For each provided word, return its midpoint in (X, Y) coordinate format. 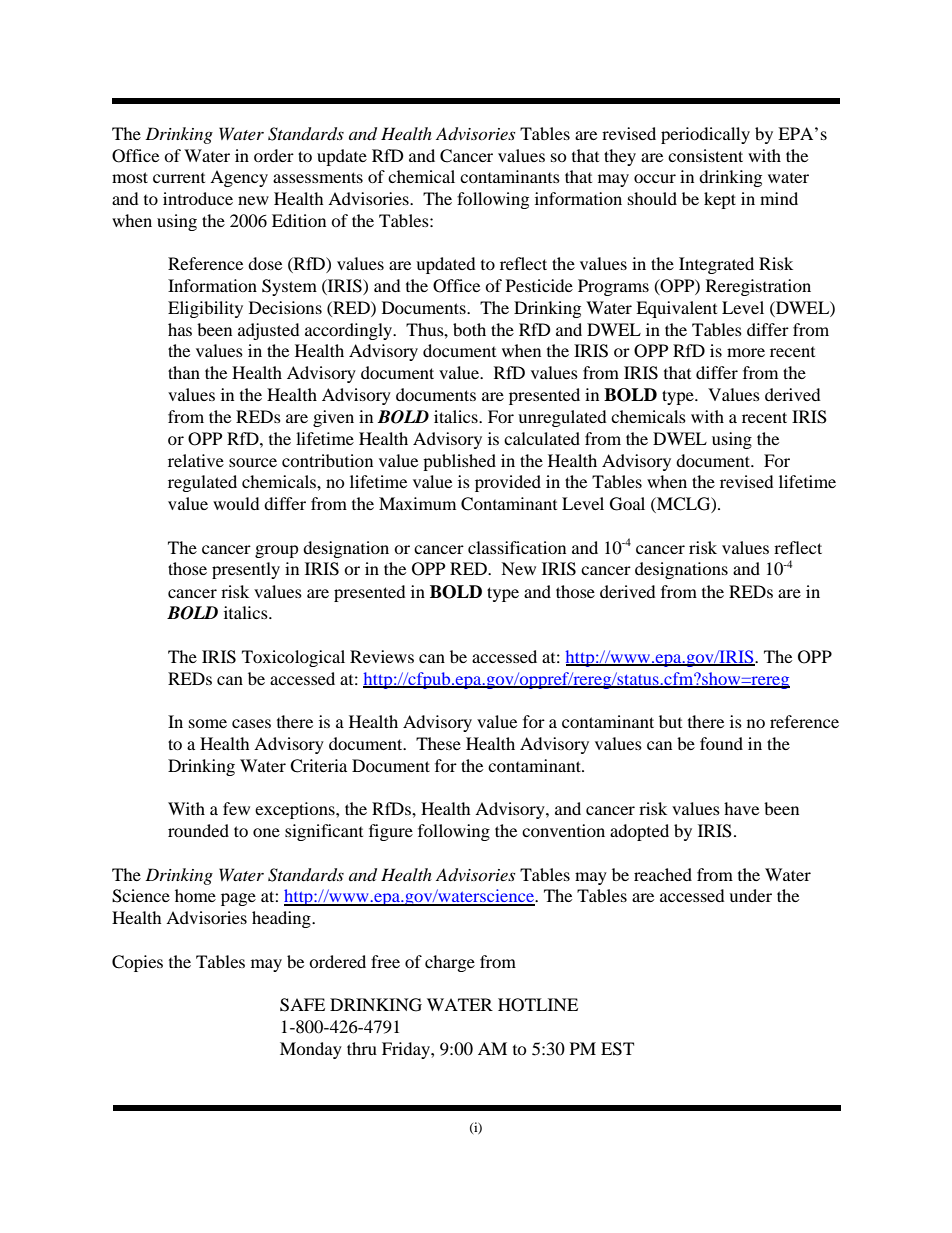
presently (246, 570)
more (746, 352)
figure (391, 832)
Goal (627, 504)
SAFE (302, 1005)
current (179, 178)
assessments (318, 177)
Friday (407, 1050)
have (741, 808)
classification (517, 547)
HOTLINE (538, 1005)
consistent (705, 155)
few (236, 808)
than (184, 372)
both (469, 329)
